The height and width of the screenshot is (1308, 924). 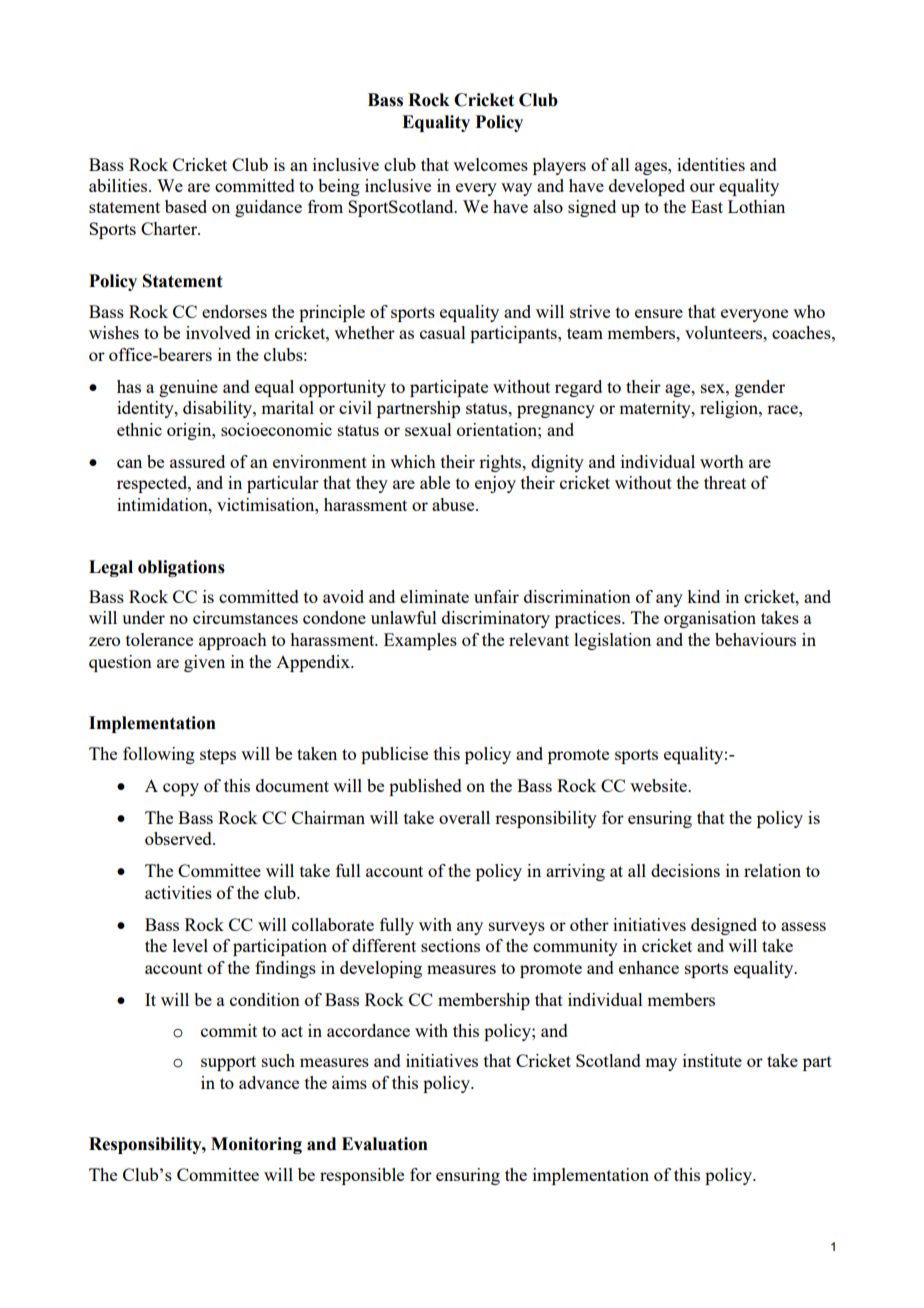 What do you see at coordinates (179, 838) in the screenshot?
I see `observed` at bounding box center [179, 838].
